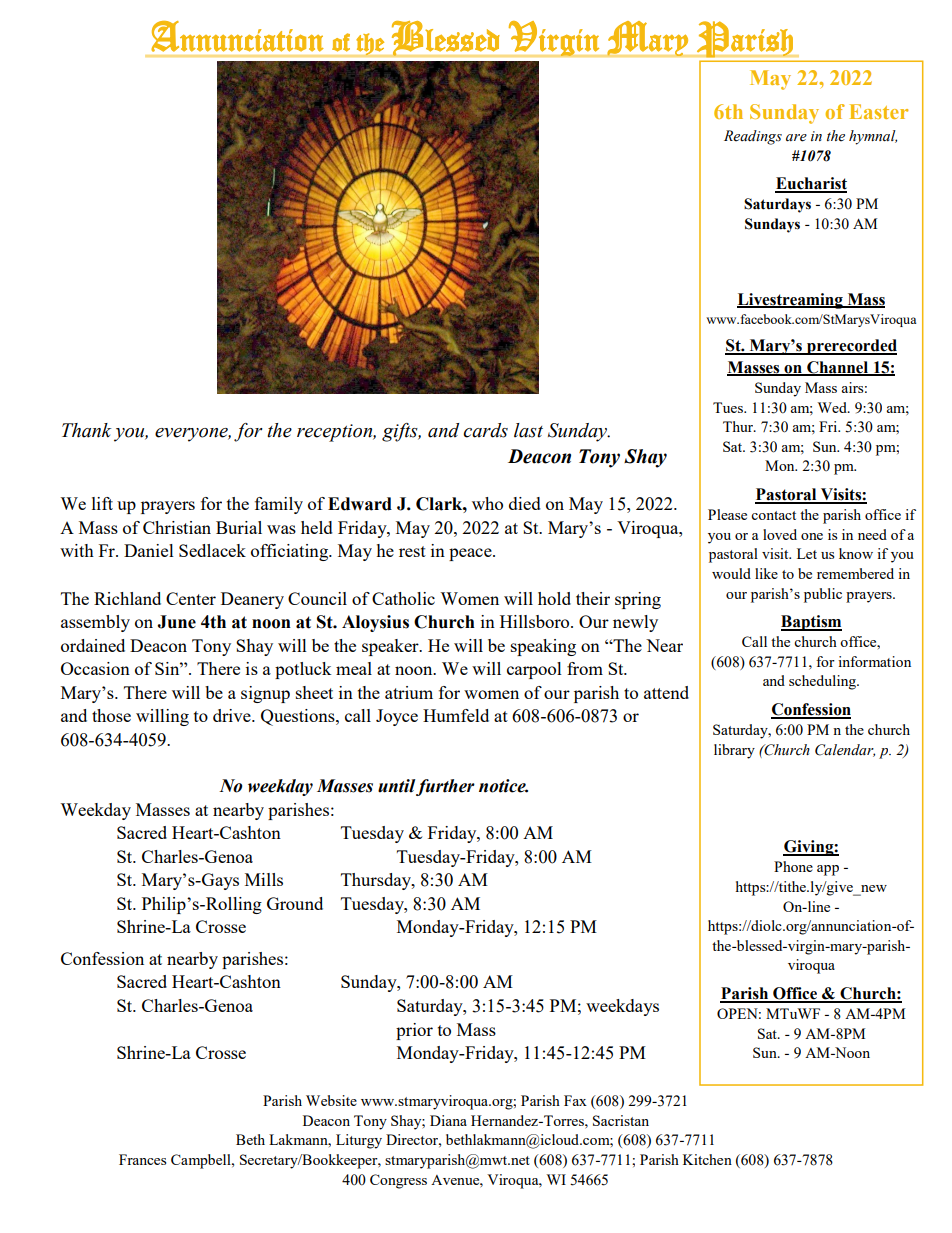 This image has height=1233, width=952. I want to click on Thank, so click(86, 430).
